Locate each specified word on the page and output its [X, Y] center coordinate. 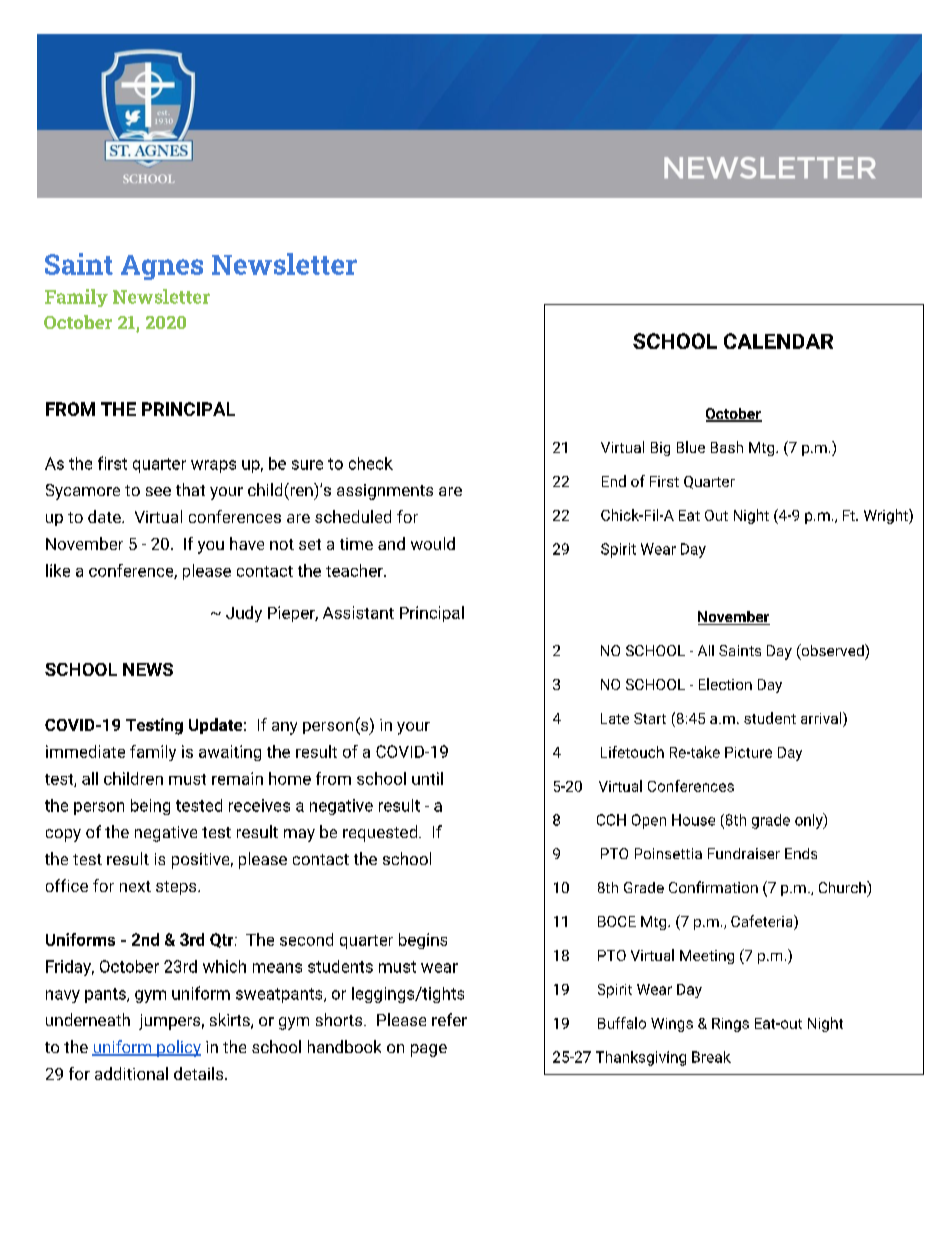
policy [178, 1048]
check [371, 463]
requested [381, 833]
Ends [801, 853]
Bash [727, 447]
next [135, 886]
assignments [385, 492]
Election [725, 684]
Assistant [358, 612]
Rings [730, 1025]
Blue [691, 447]
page [429, 1050]
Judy [244, 614]
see [158, 491]
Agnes [162, 267]
